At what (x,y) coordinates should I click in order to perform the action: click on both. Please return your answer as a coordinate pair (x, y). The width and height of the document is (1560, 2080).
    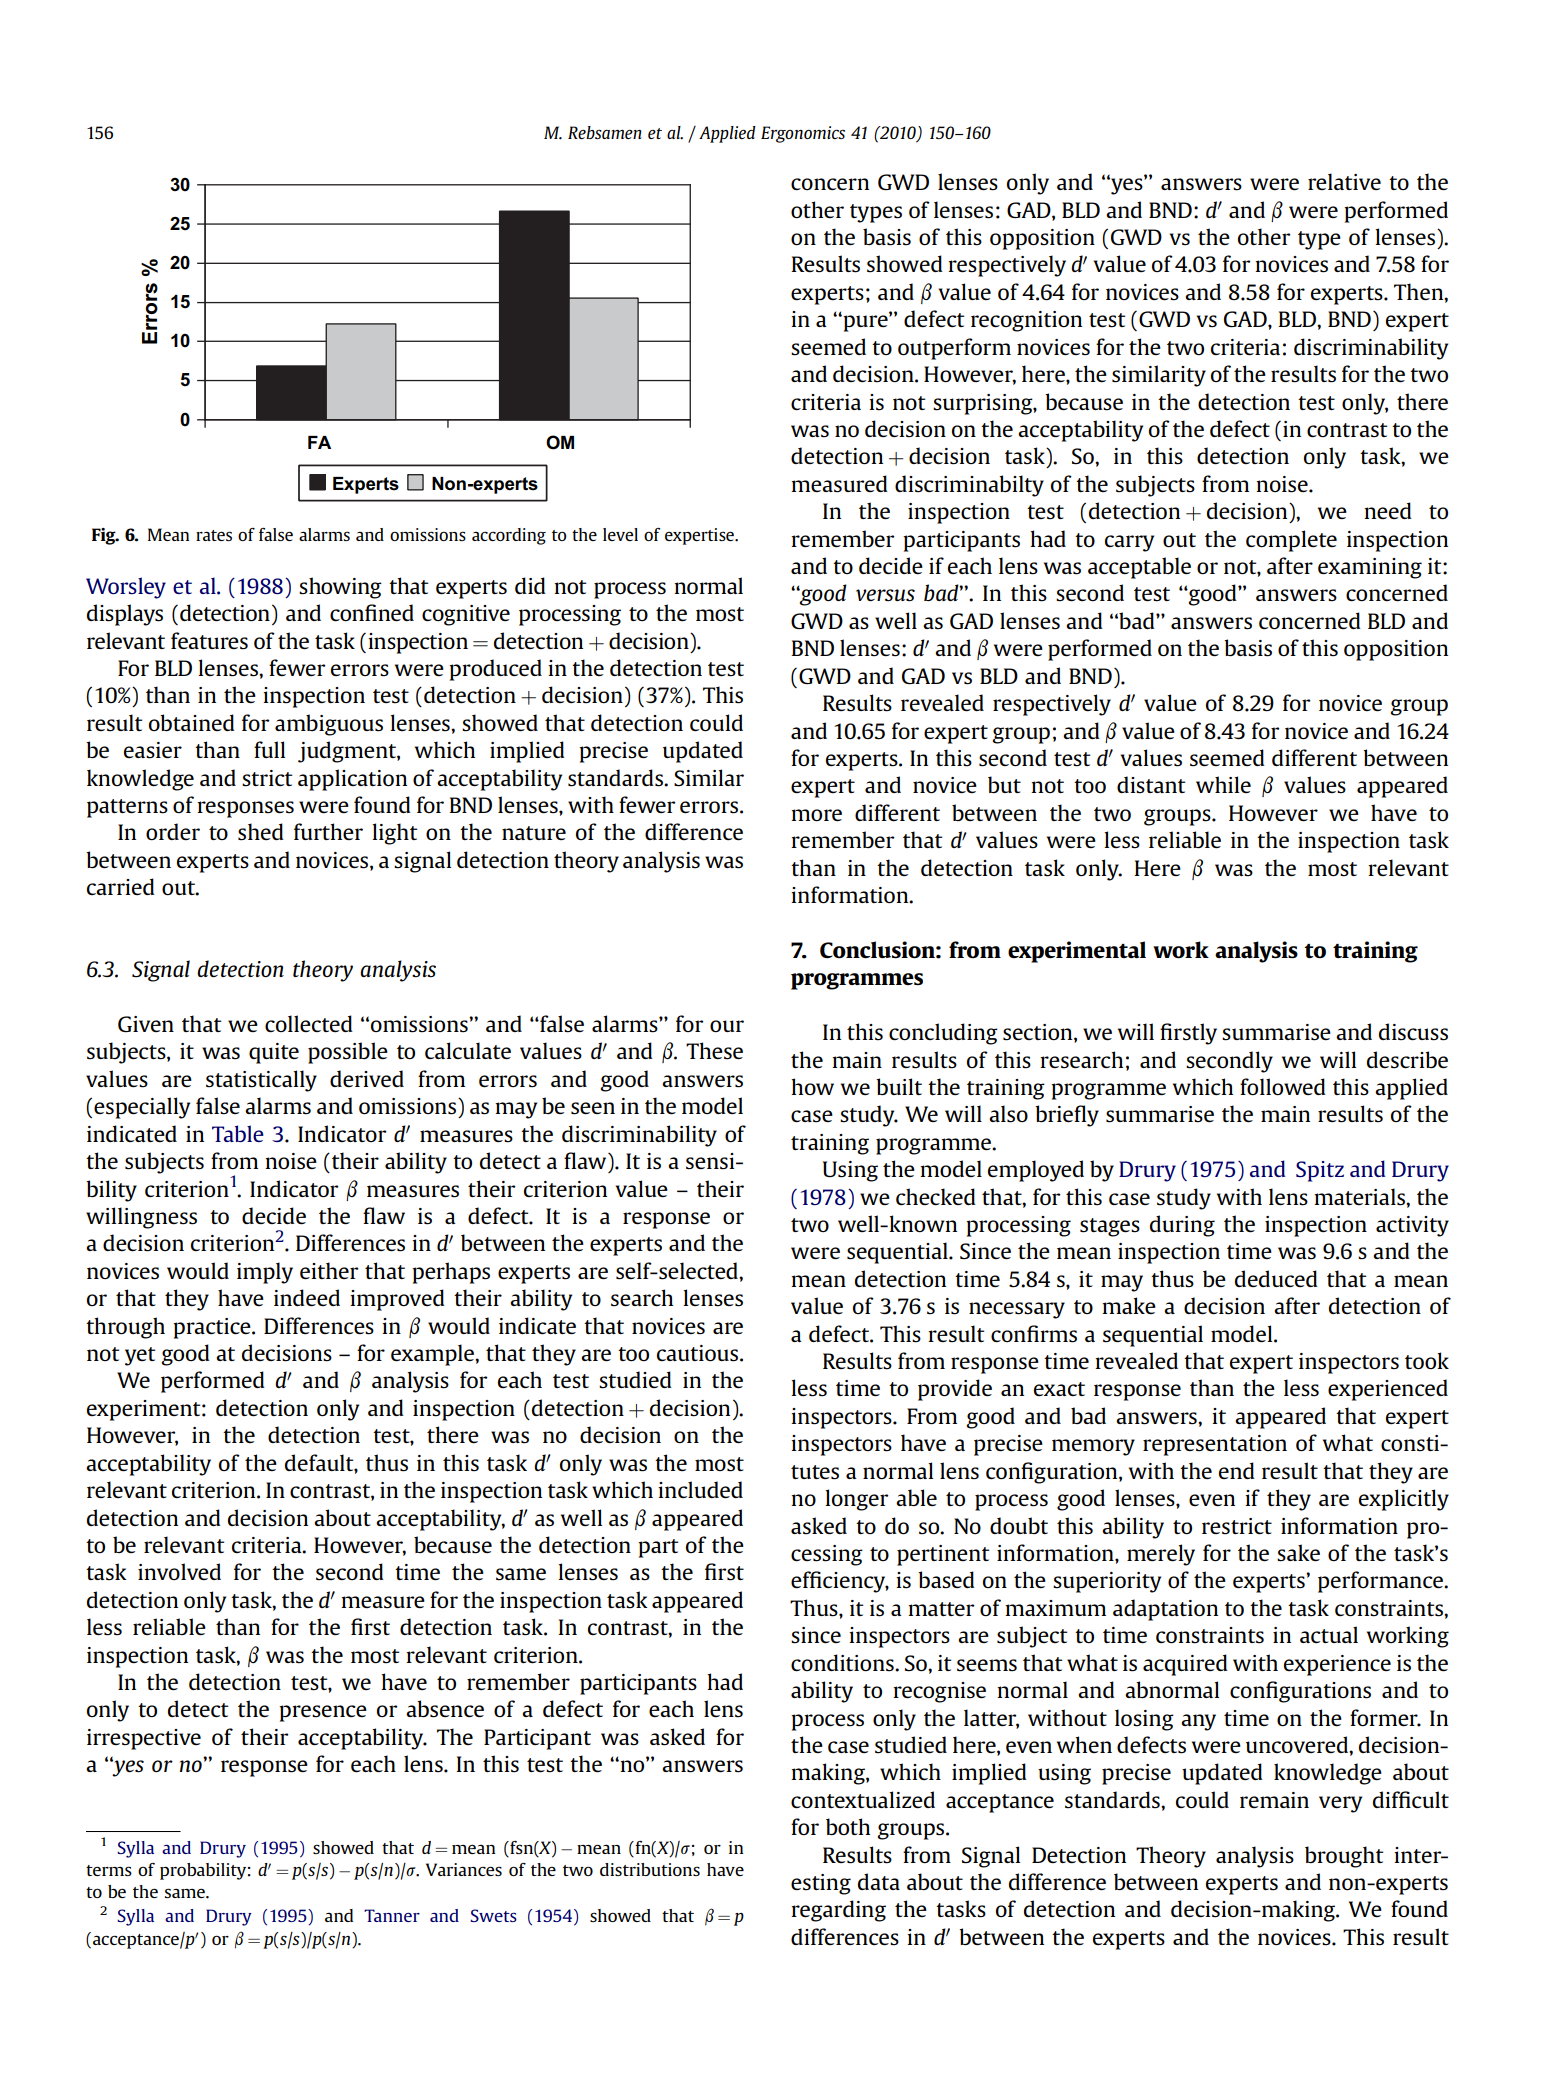
    Looking at the image, I should click on (848, 1826).
